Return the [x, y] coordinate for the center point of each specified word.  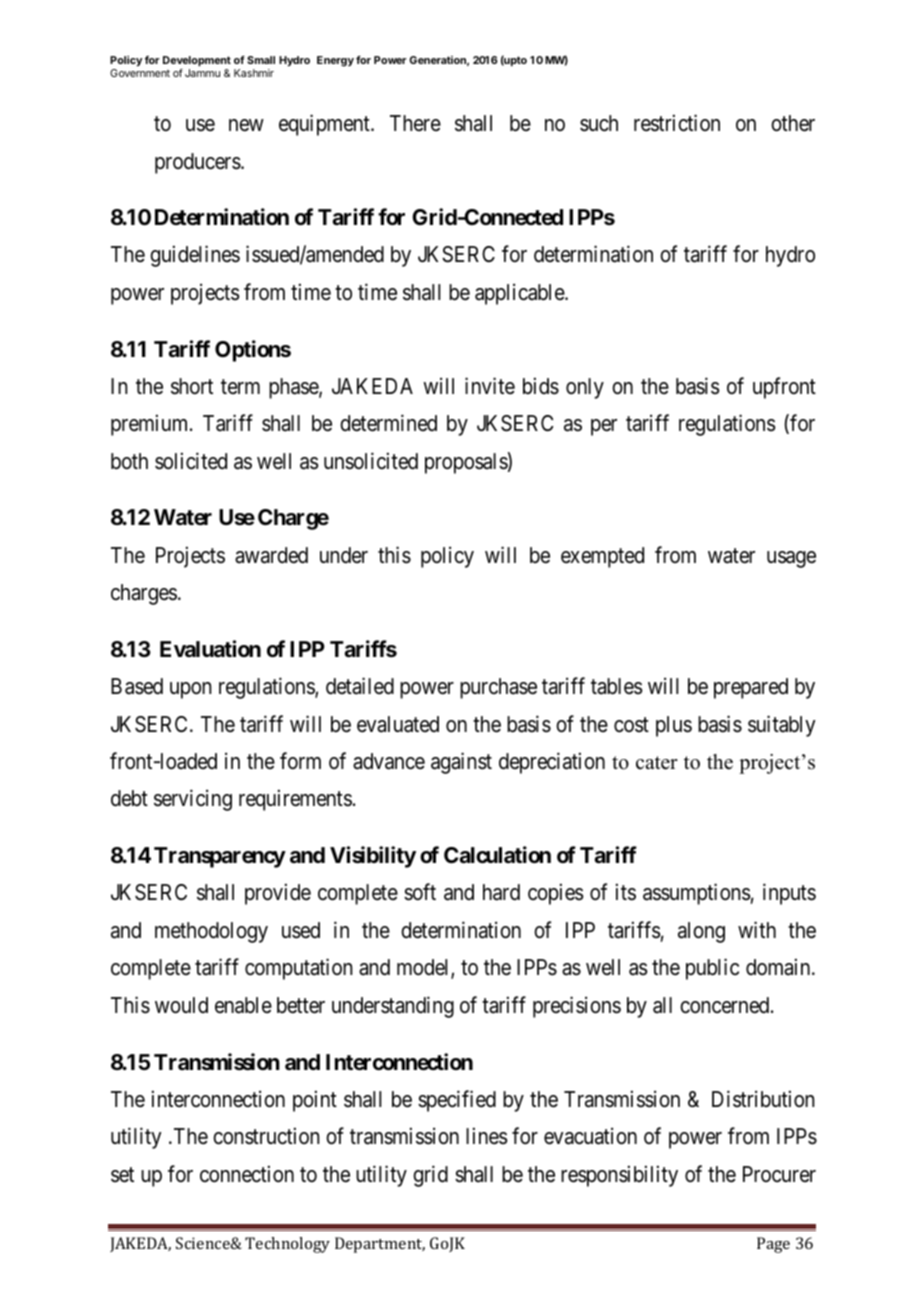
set [122, 1175]
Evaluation [210, 648]
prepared [751, 688]
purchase [498, 688]
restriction [677, 123]
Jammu [202, 73]
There [415, 123]
